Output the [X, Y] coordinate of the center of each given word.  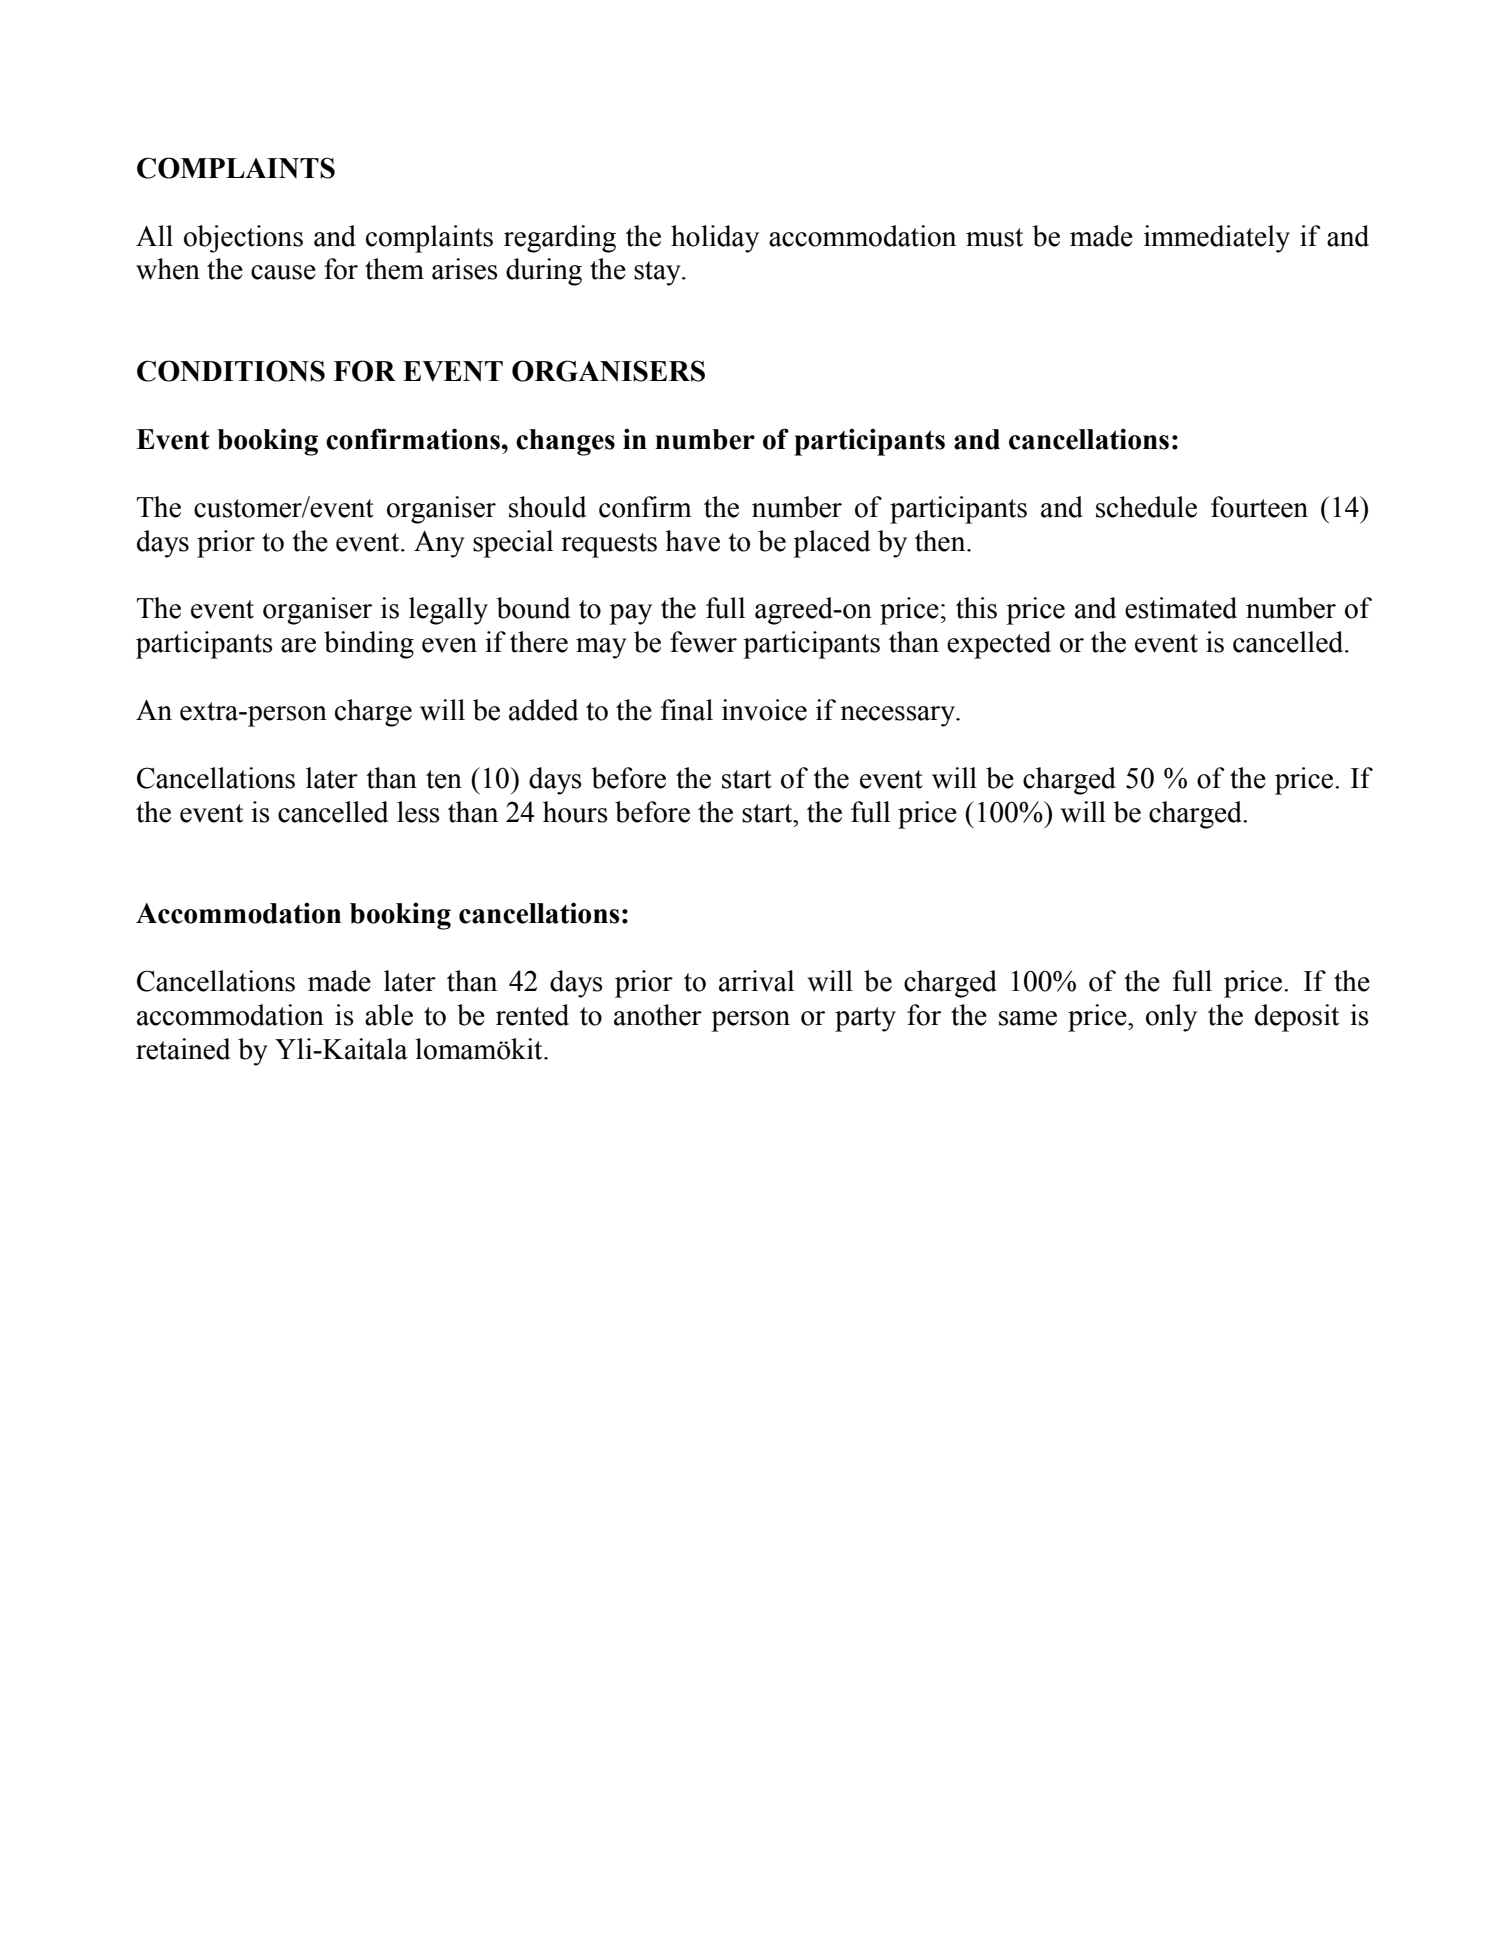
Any [439, 544]
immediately [1217, 239]
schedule [1146, 507]
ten [444, 779]
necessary [898, 716]
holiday [715, 239]
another [658, 1015]
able [389, 1015]
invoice [764, 710]
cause [283, 272]
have [692, 541]
